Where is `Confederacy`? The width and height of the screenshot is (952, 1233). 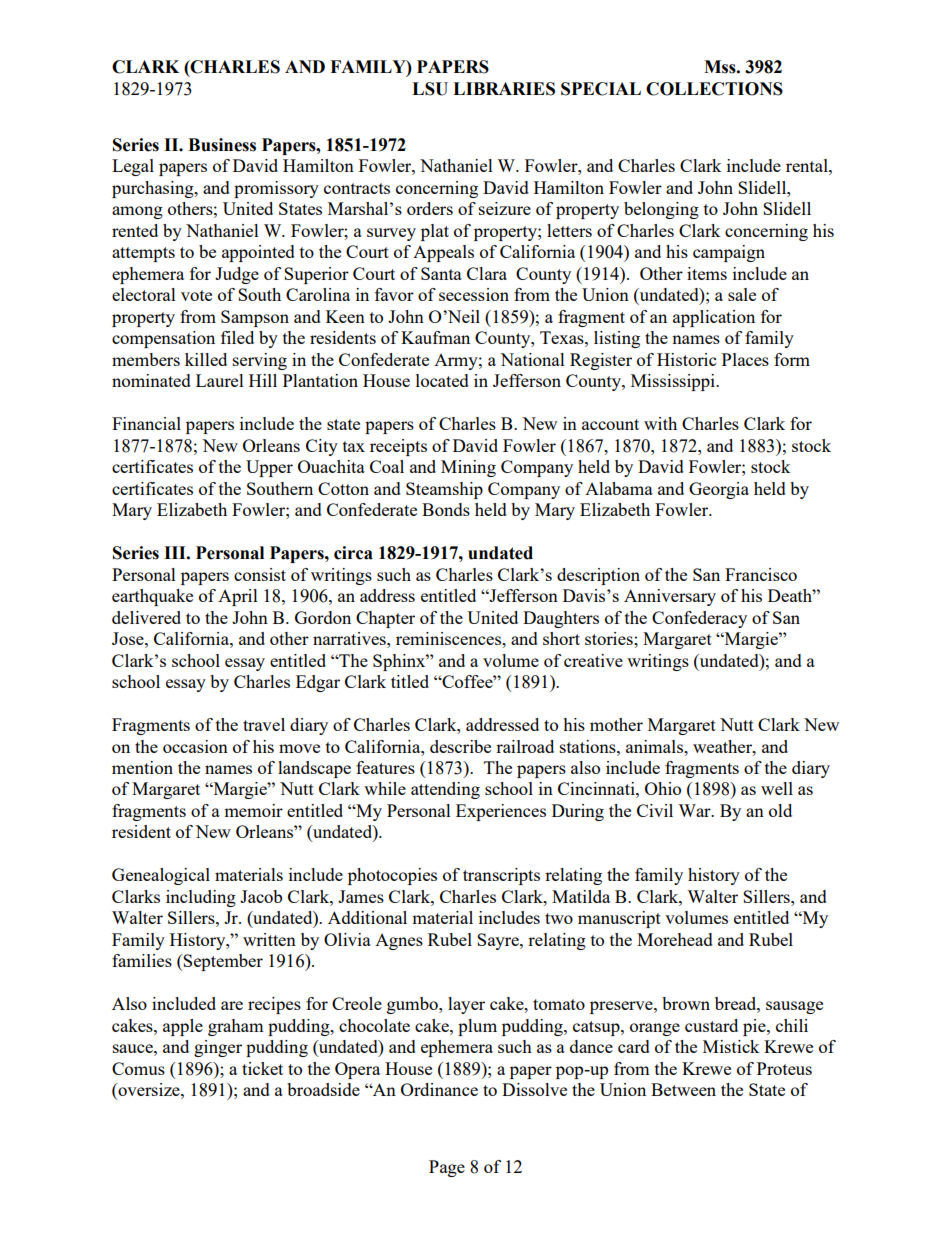
Confederacy is located at coordinates (699, 619).
